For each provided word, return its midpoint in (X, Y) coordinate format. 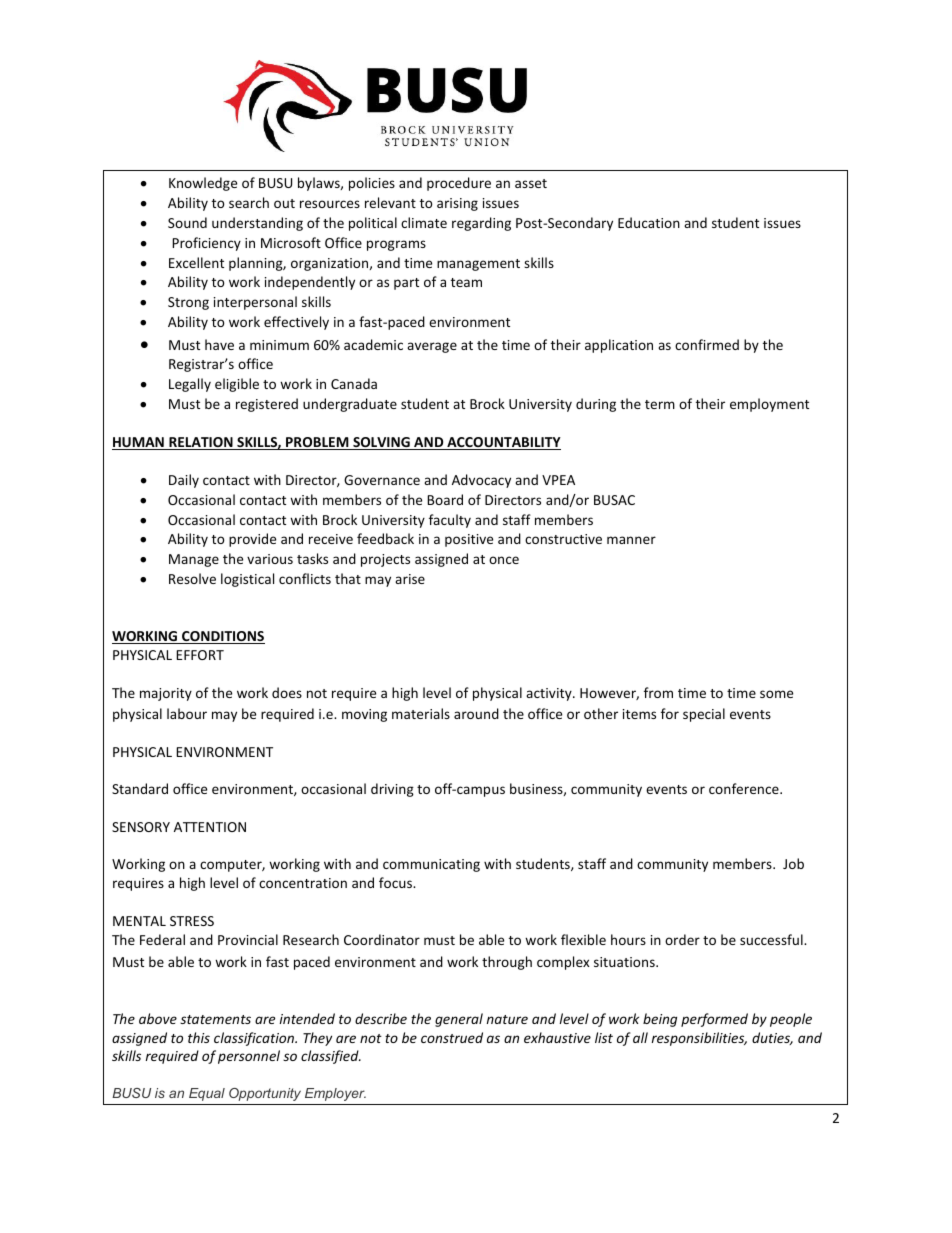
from (658, 692)
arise (410, 579)
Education (649, 222)
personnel (249, 1057)
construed (452, 1037)
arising (457, 204)
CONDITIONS (222, 637)
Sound (187, 222)
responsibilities (699, 1039)
